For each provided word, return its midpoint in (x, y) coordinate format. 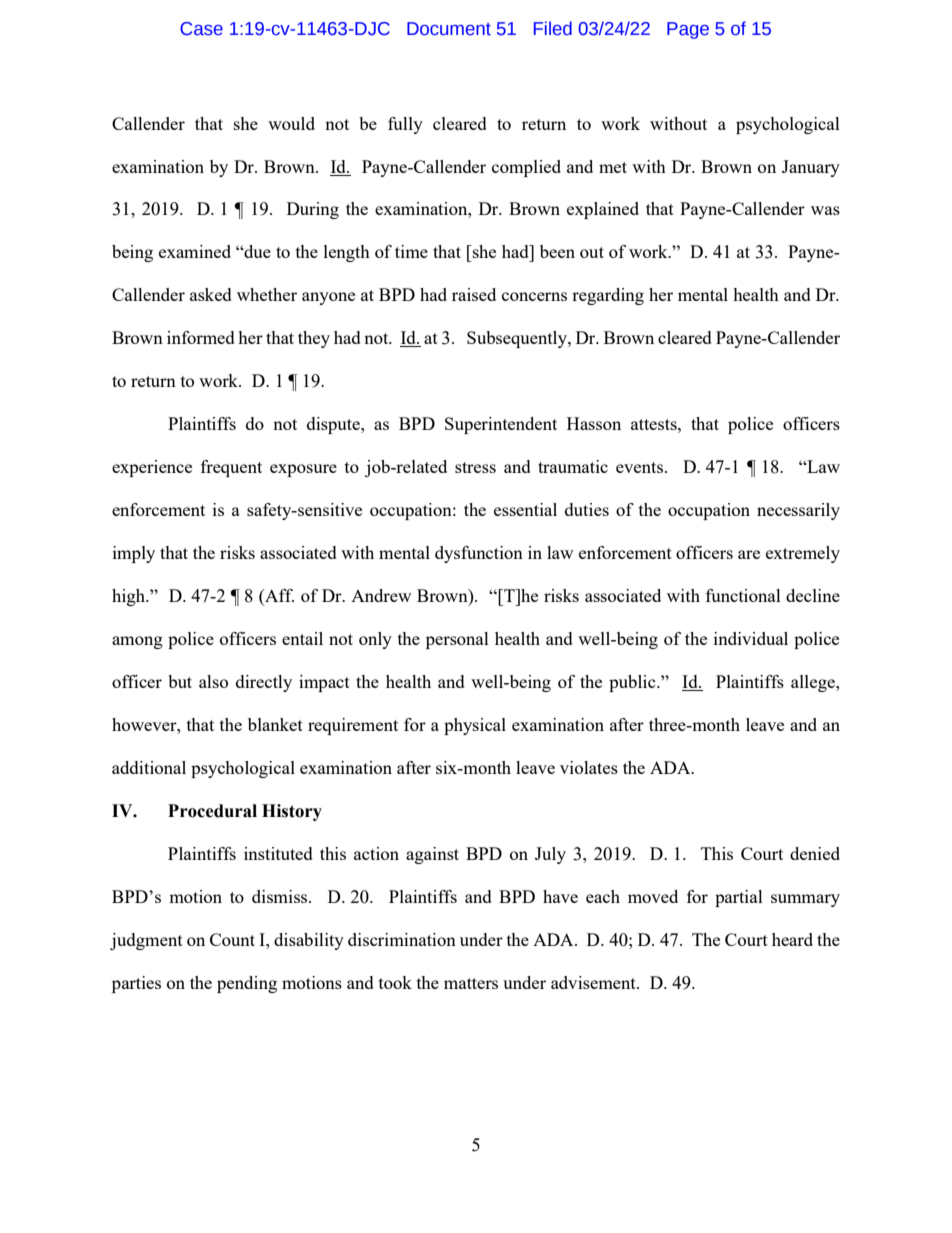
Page (688, 30)
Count (232, 939)
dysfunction (479, 554)
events (641, 467)
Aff (278, 597)
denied (815, 853)
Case (201, 29)
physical (475, 726)
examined (195, 251)
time (411, 251)
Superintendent (501, 425)
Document (449, 29)
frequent (231, 468)
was (825, 210)
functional (743, 595)
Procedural (212, 811)
